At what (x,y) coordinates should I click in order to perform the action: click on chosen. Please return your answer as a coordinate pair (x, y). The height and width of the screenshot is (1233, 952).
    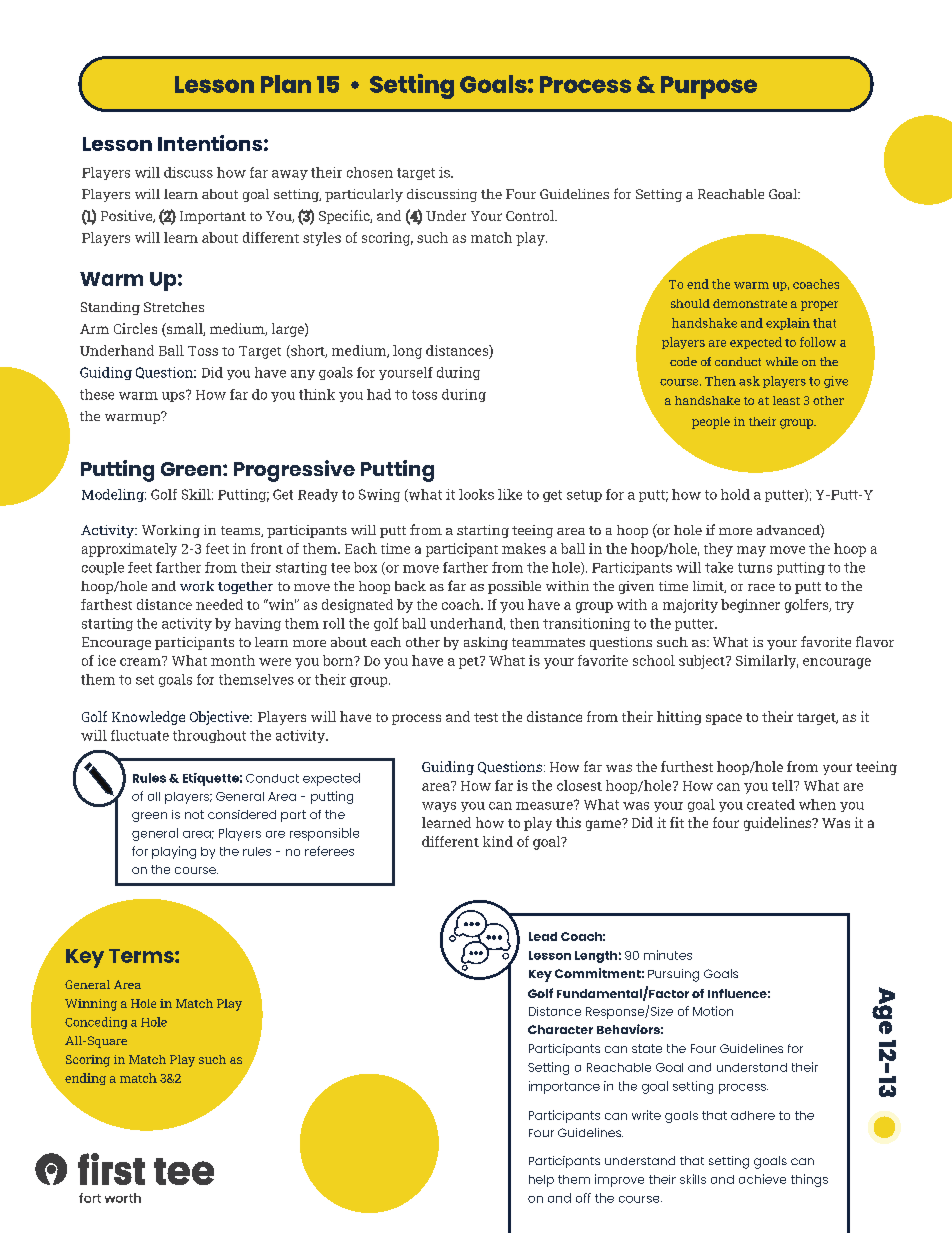
    Looking at the image, I should click on (370, 172).
